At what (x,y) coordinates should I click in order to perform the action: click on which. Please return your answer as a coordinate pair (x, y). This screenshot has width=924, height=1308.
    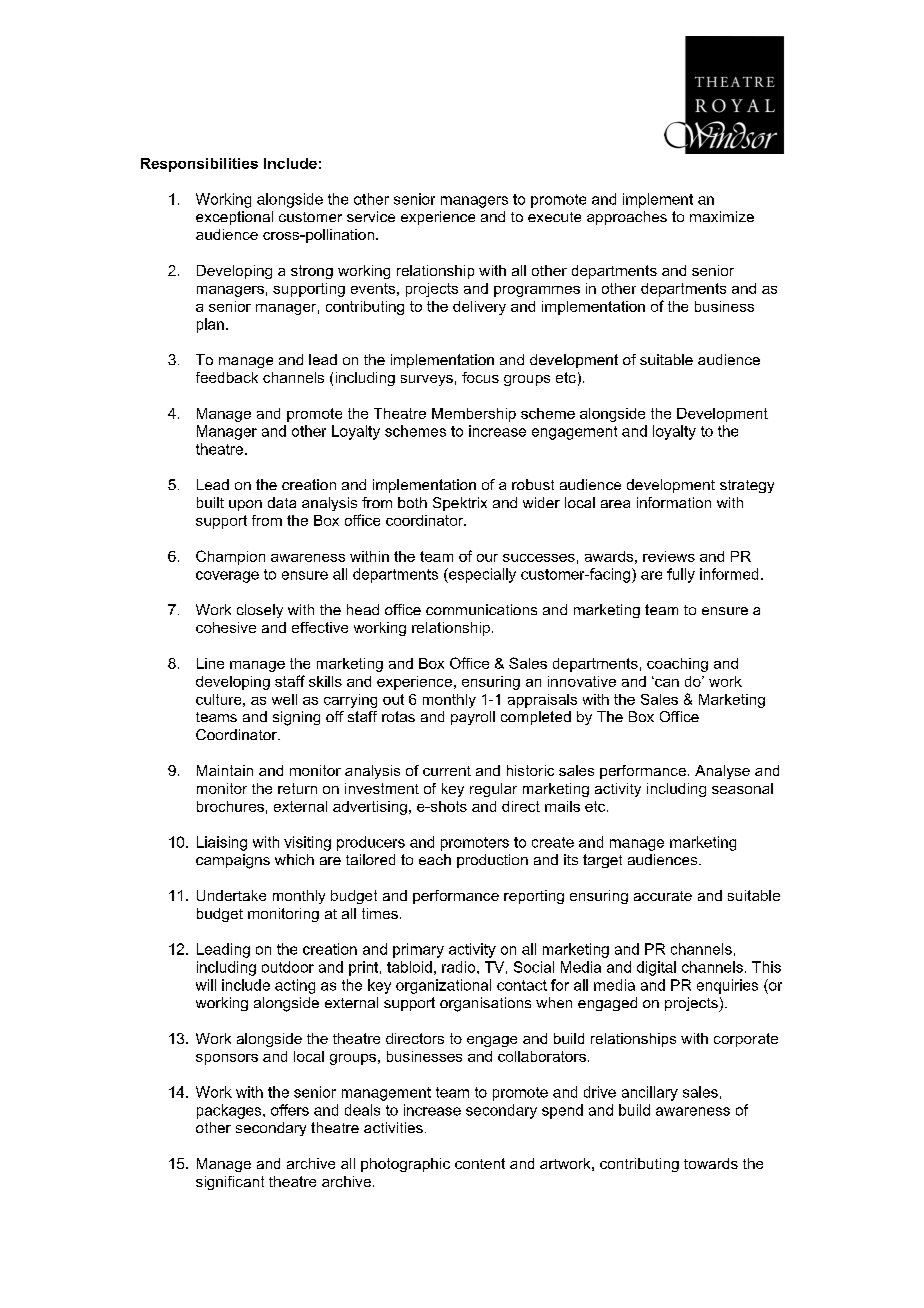
    Looking at the image, I should click on (294, 859).
